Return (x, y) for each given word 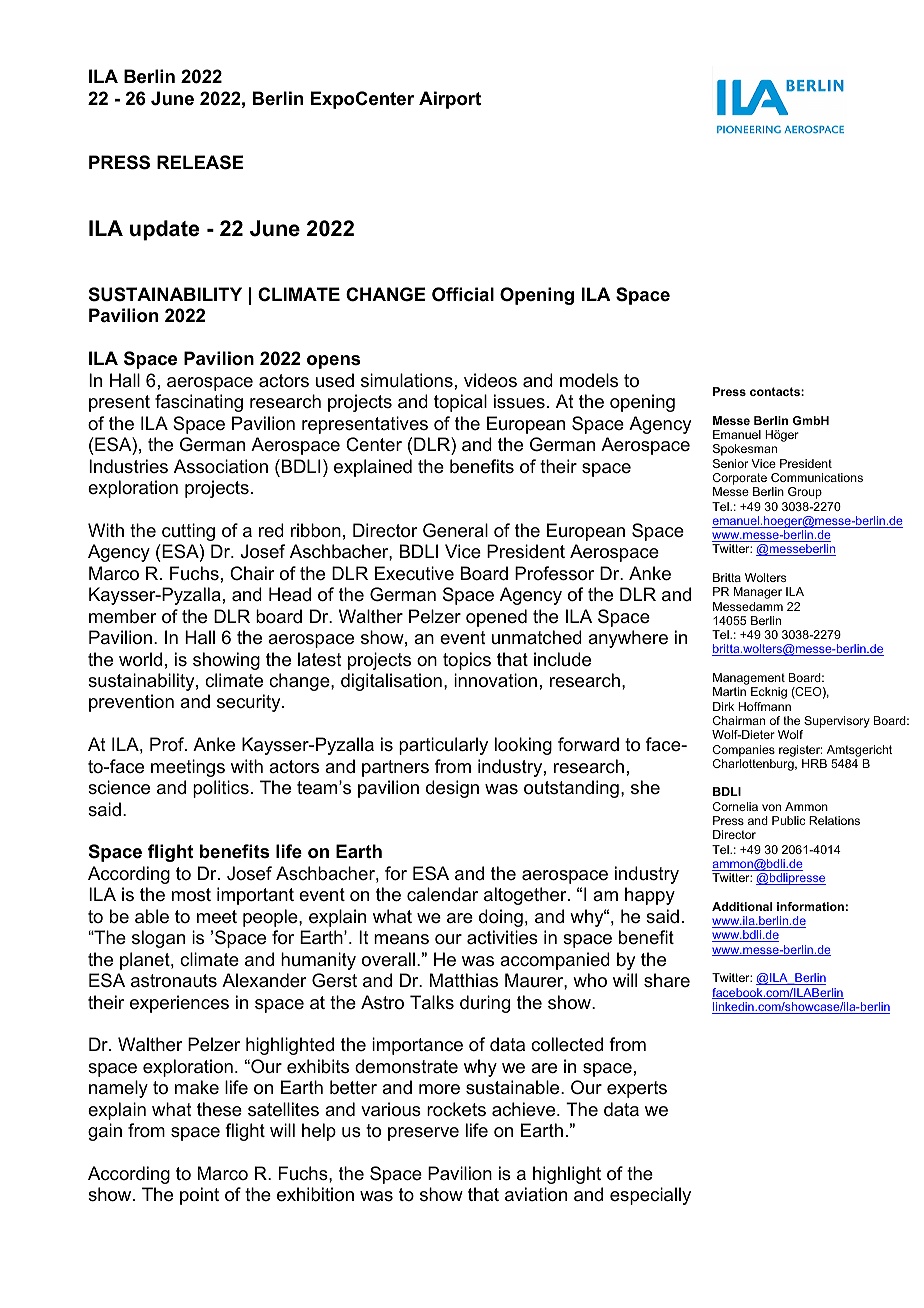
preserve (423, 1134)
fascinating (199, 403)
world (140, 659)
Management (749, 680)
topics (467, 661)
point (199, 1196)
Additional (742, 906)
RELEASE (200, 162)
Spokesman (745, 450)
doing (501, 918)
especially (650, 1196)
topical (460, 403)
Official (463, 294)
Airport (450, 100)
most (191, 894)
